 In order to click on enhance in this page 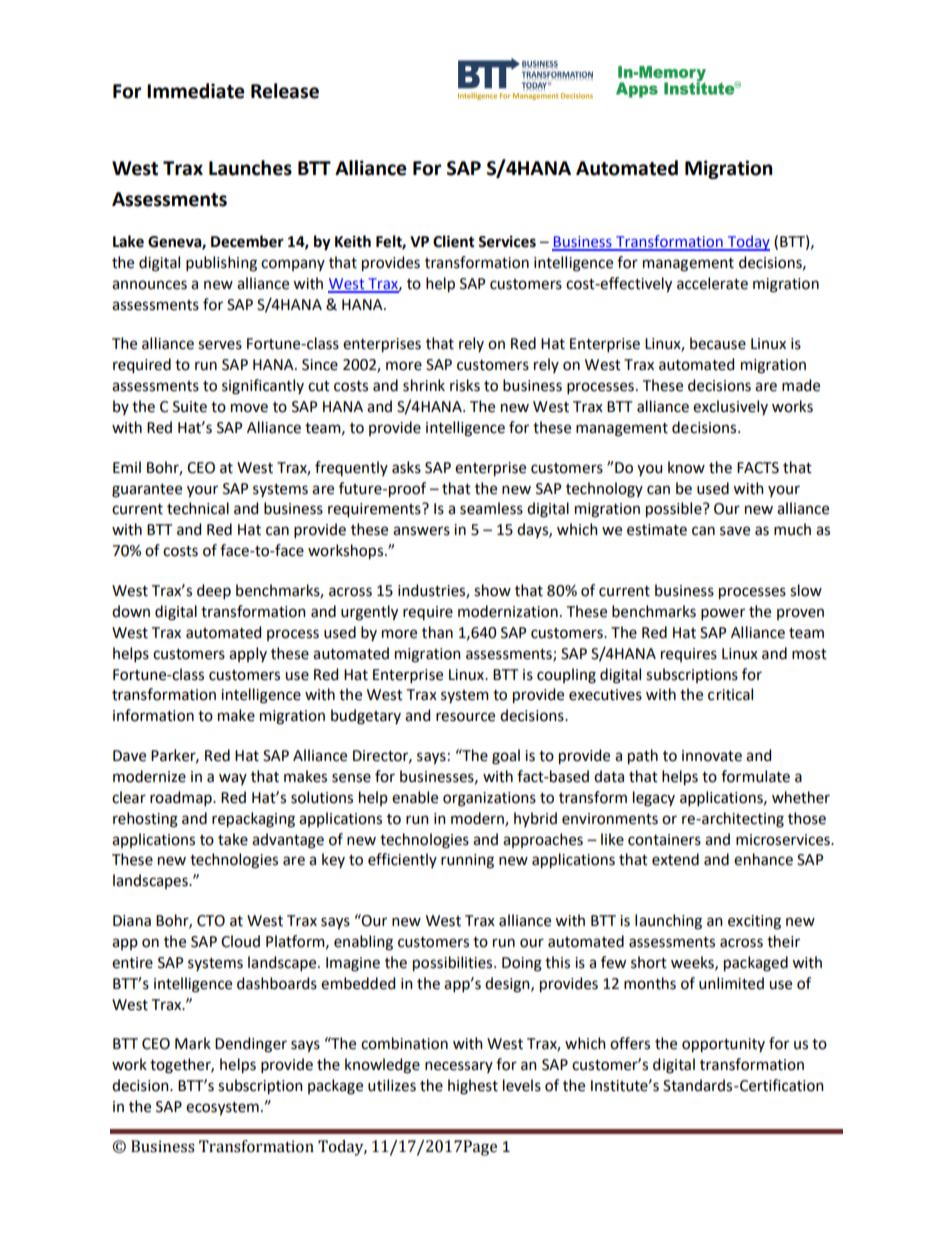, I will do `click(763, 859)`.
